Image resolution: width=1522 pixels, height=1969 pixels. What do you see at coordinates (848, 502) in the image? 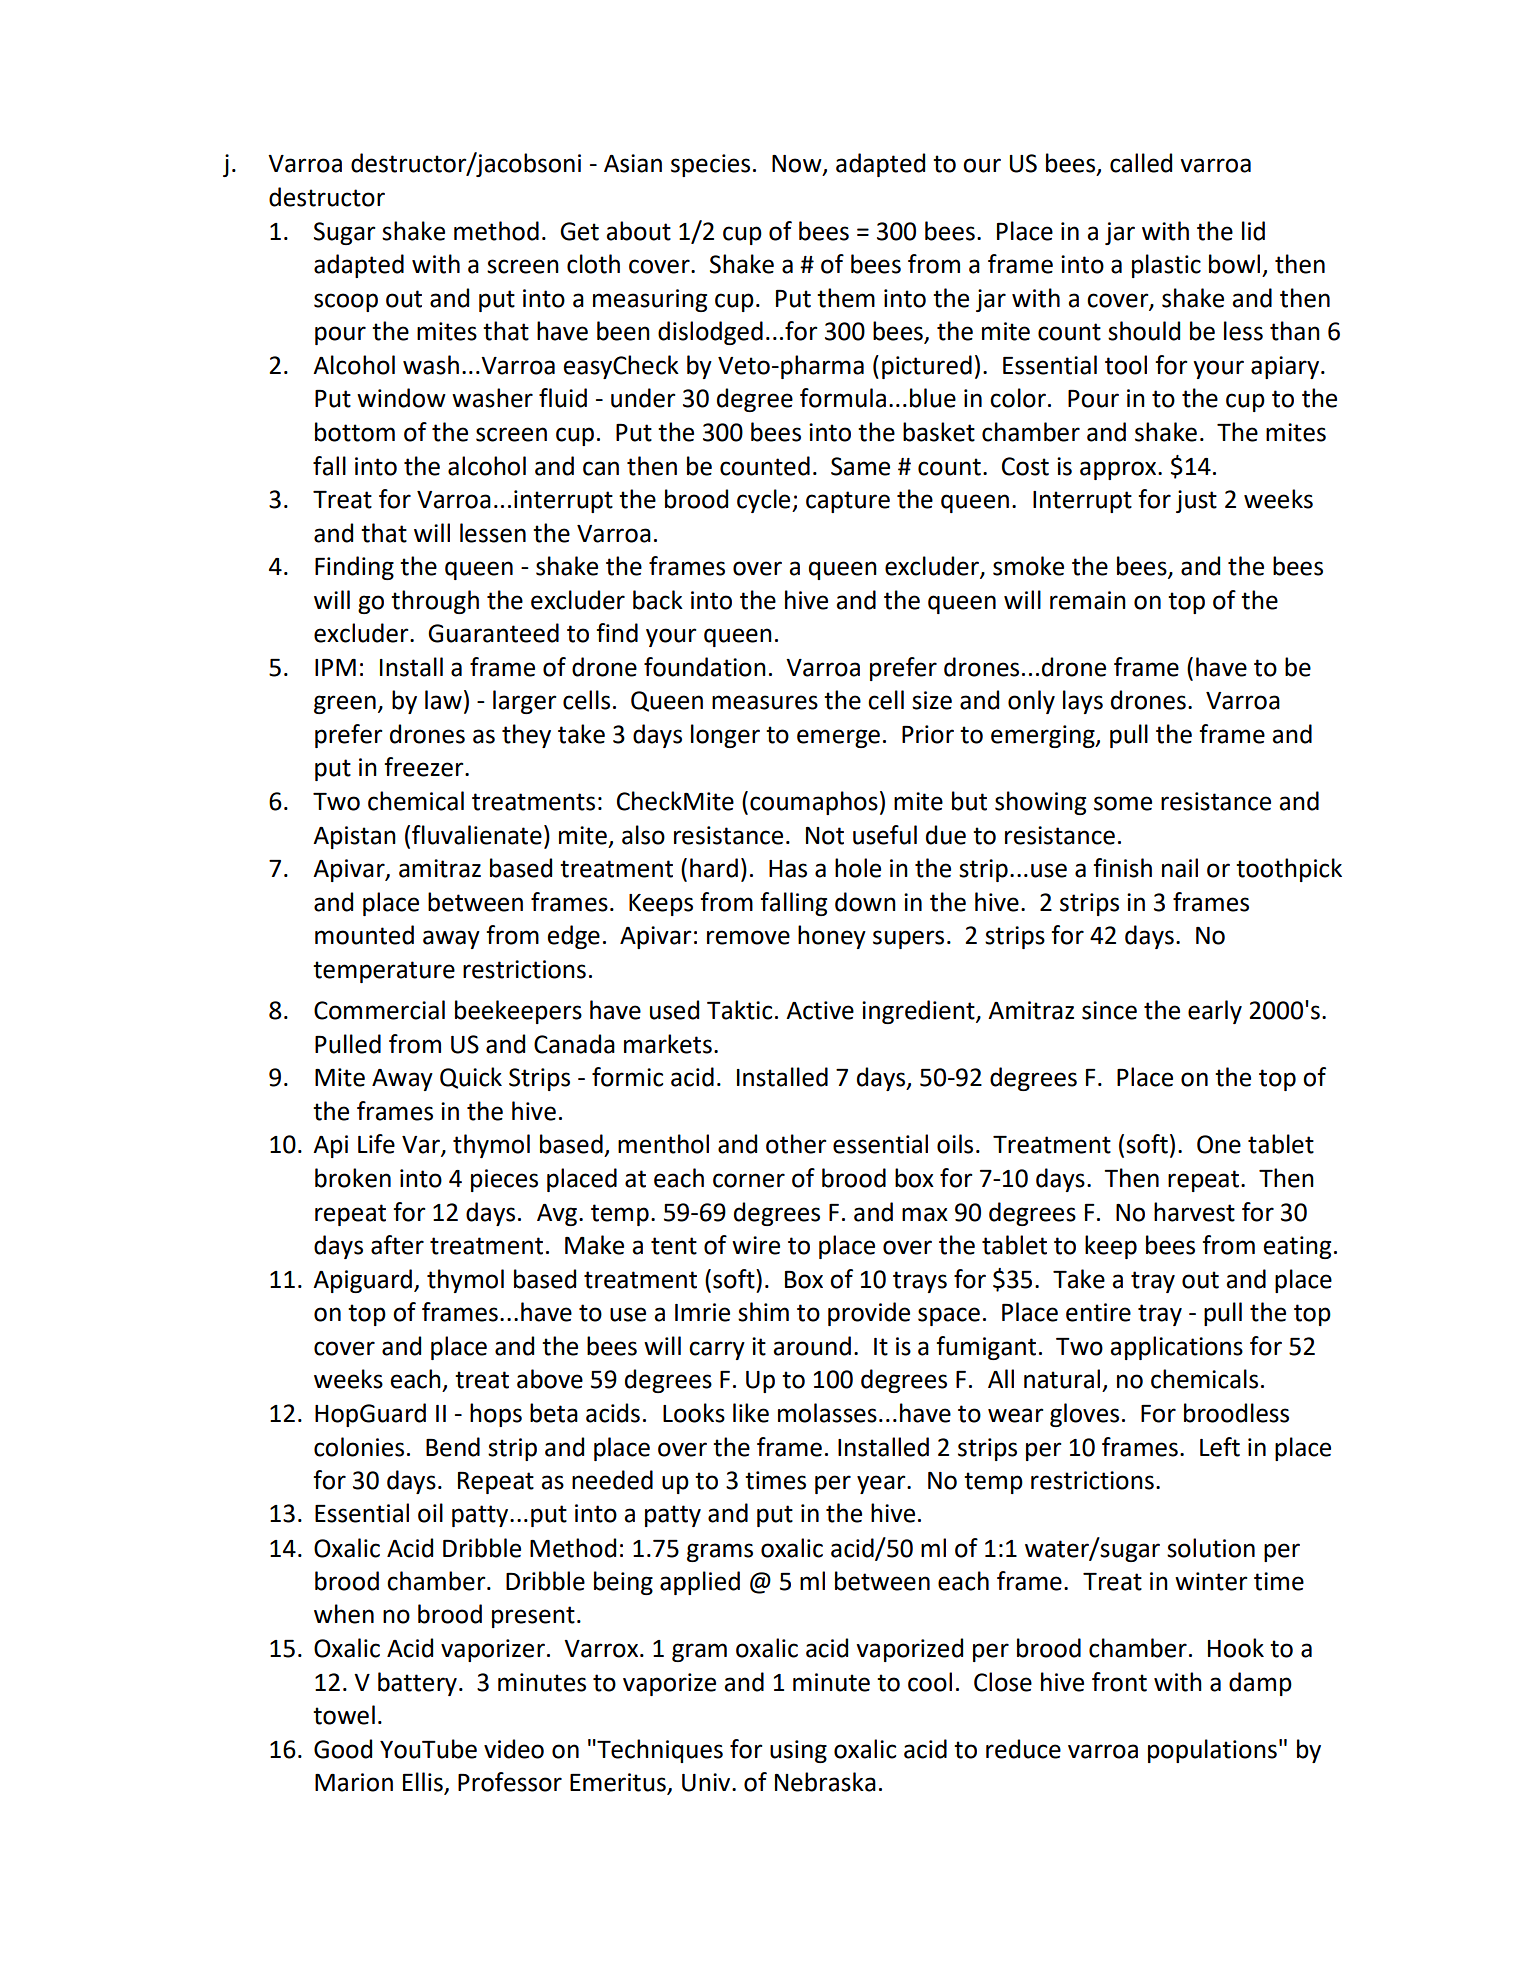
I see `capture` at bounding box center [848, 502].
